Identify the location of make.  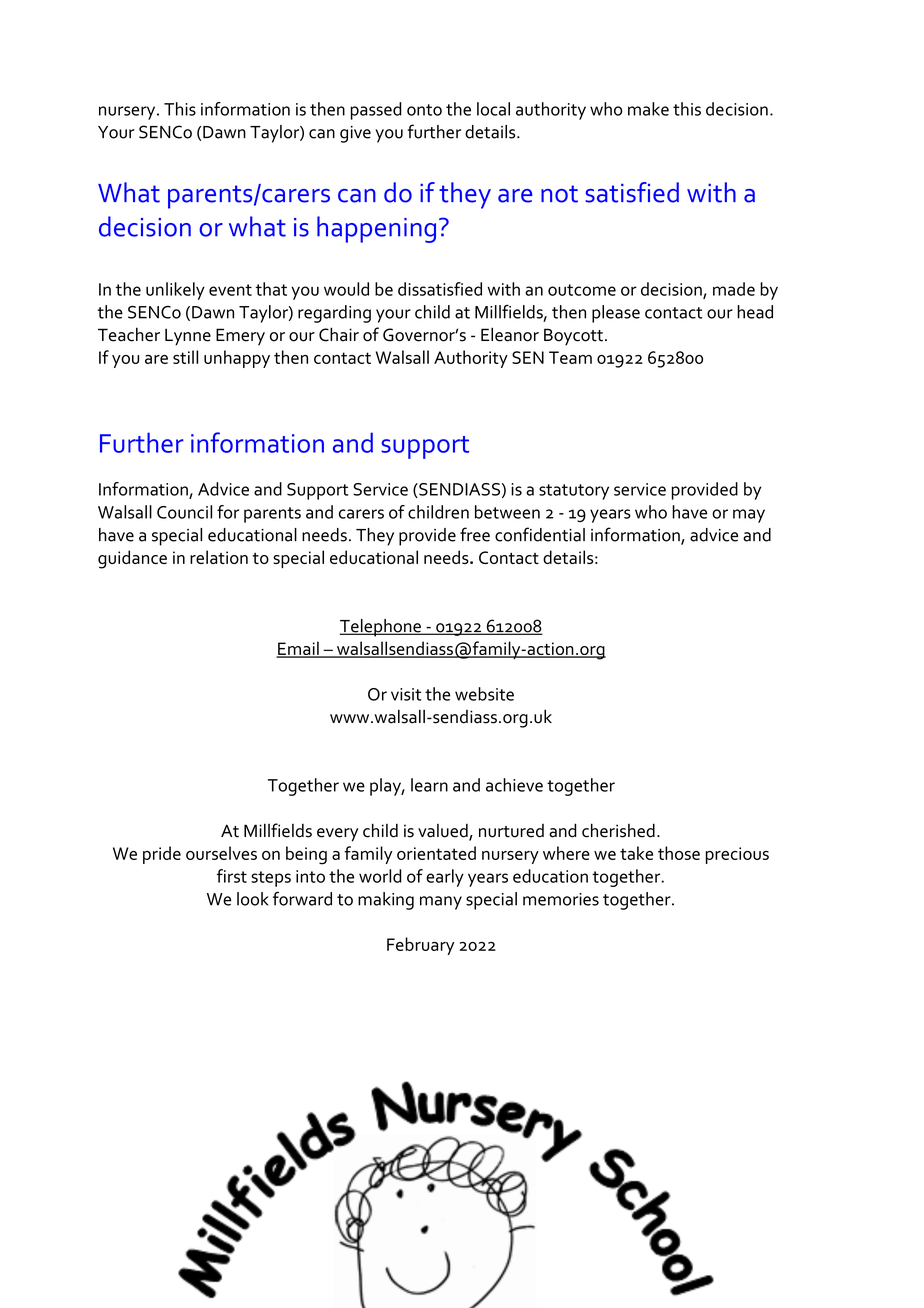
(648, 109).
